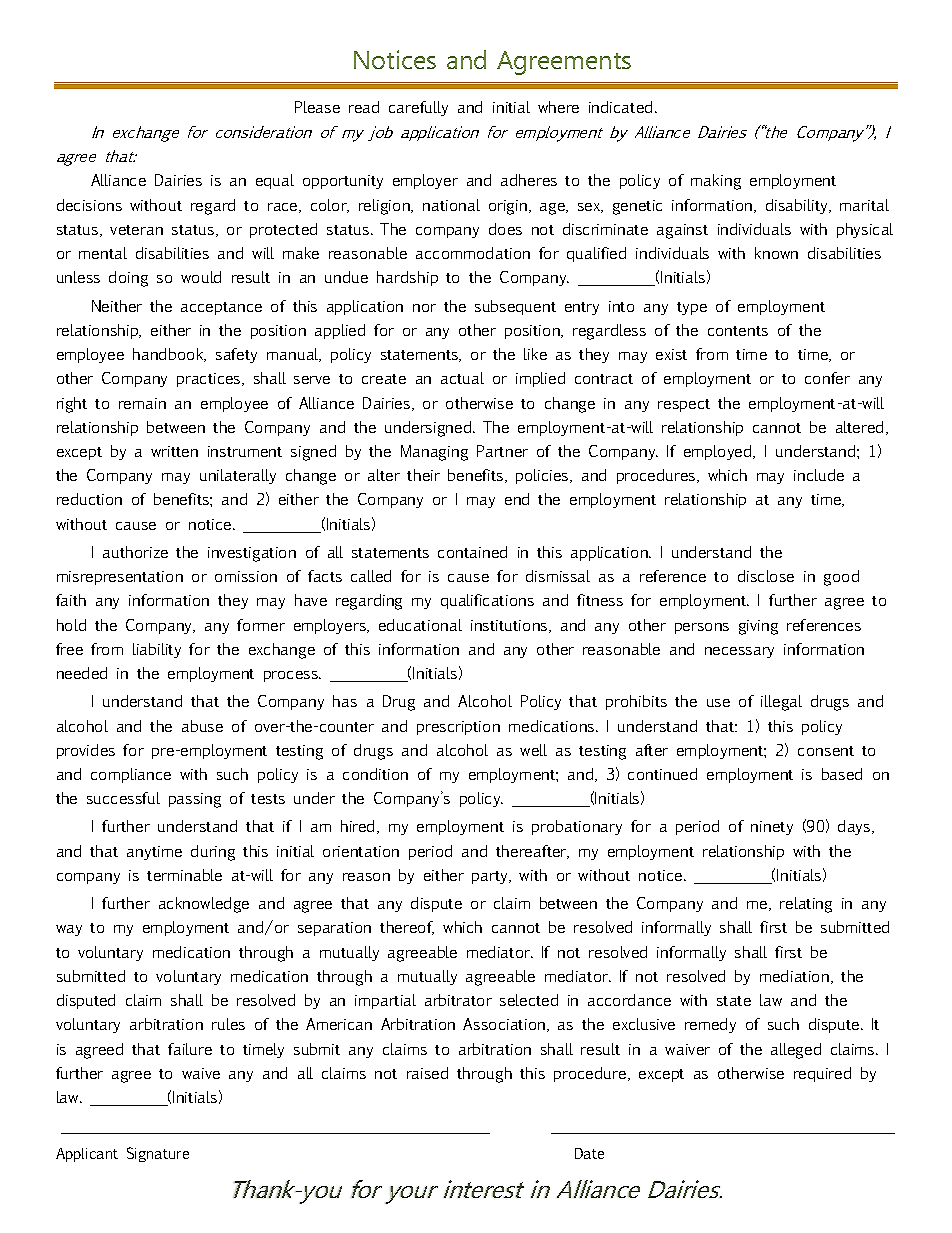 The height and width of the page is (1233, 952). What do you see at coordinates (158, 1154) in the page?
I see `Signature` at bounding box center [158, 1154].
